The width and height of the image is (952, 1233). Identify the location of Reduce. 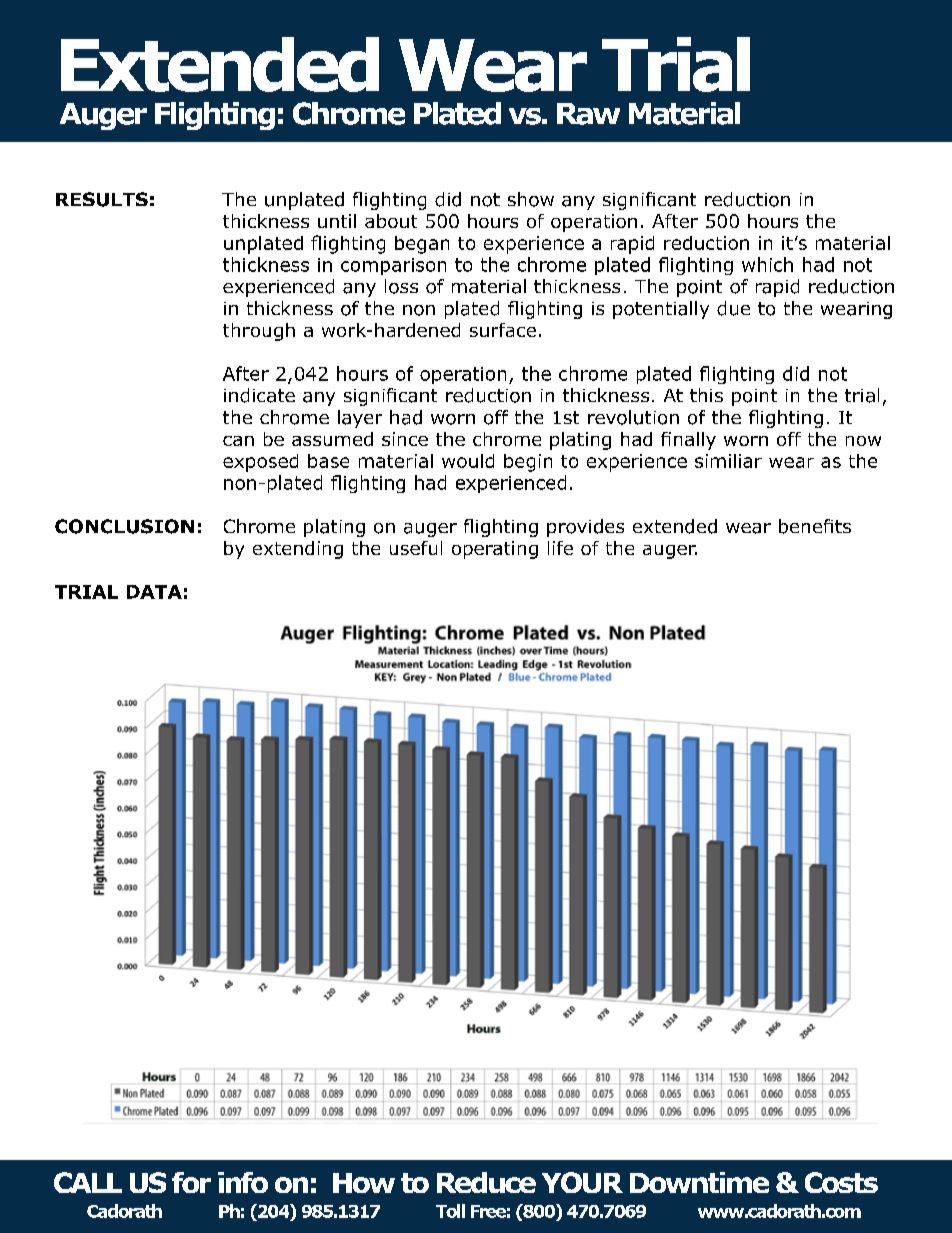
(486, 1182).
